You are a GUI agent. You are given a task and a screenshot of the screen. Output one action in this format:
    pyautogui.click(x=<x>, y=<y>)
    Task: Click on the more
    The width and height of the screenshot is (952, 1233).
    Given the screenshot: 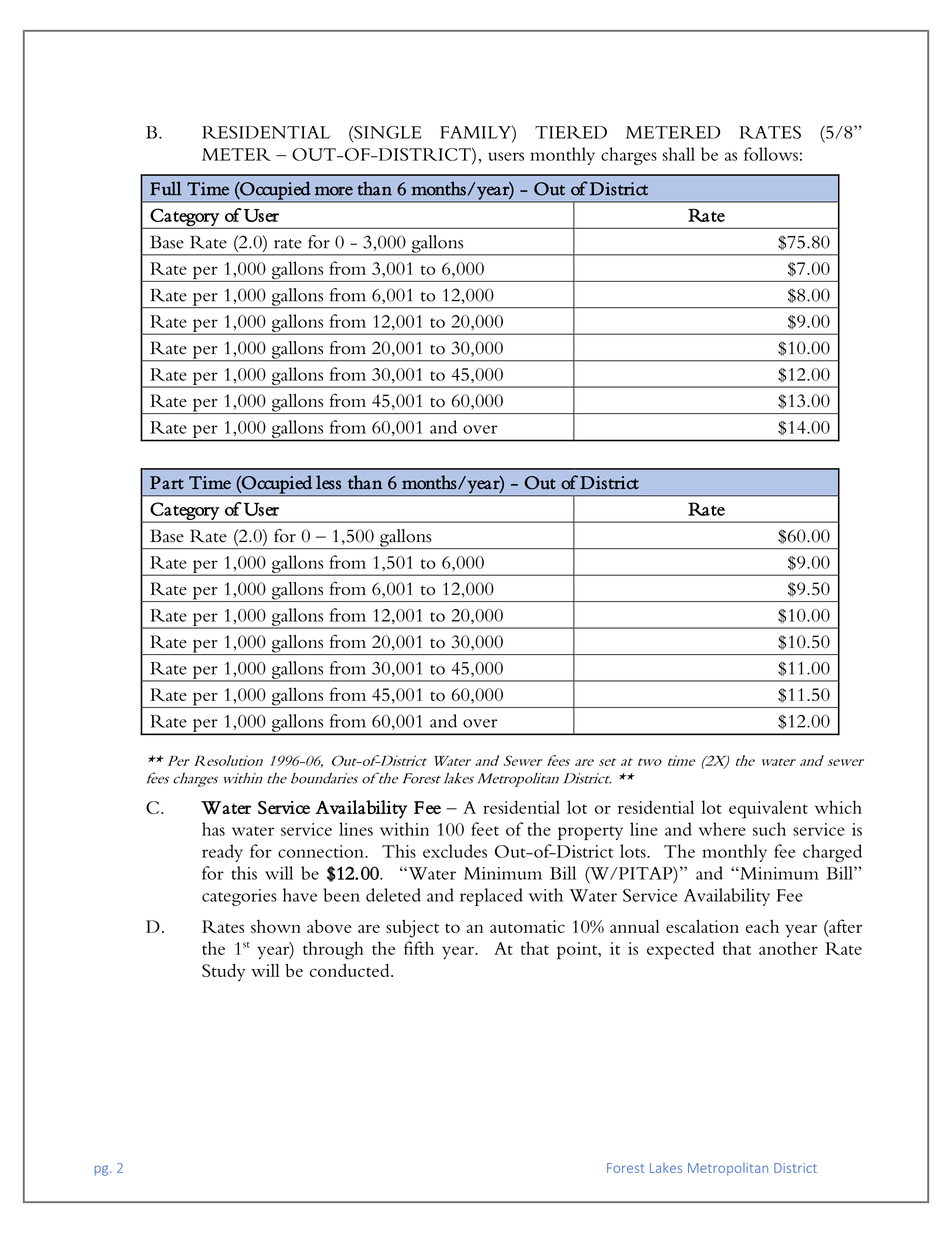 What is the action you would take?
    pyautogui.click(x=334, y=191)
